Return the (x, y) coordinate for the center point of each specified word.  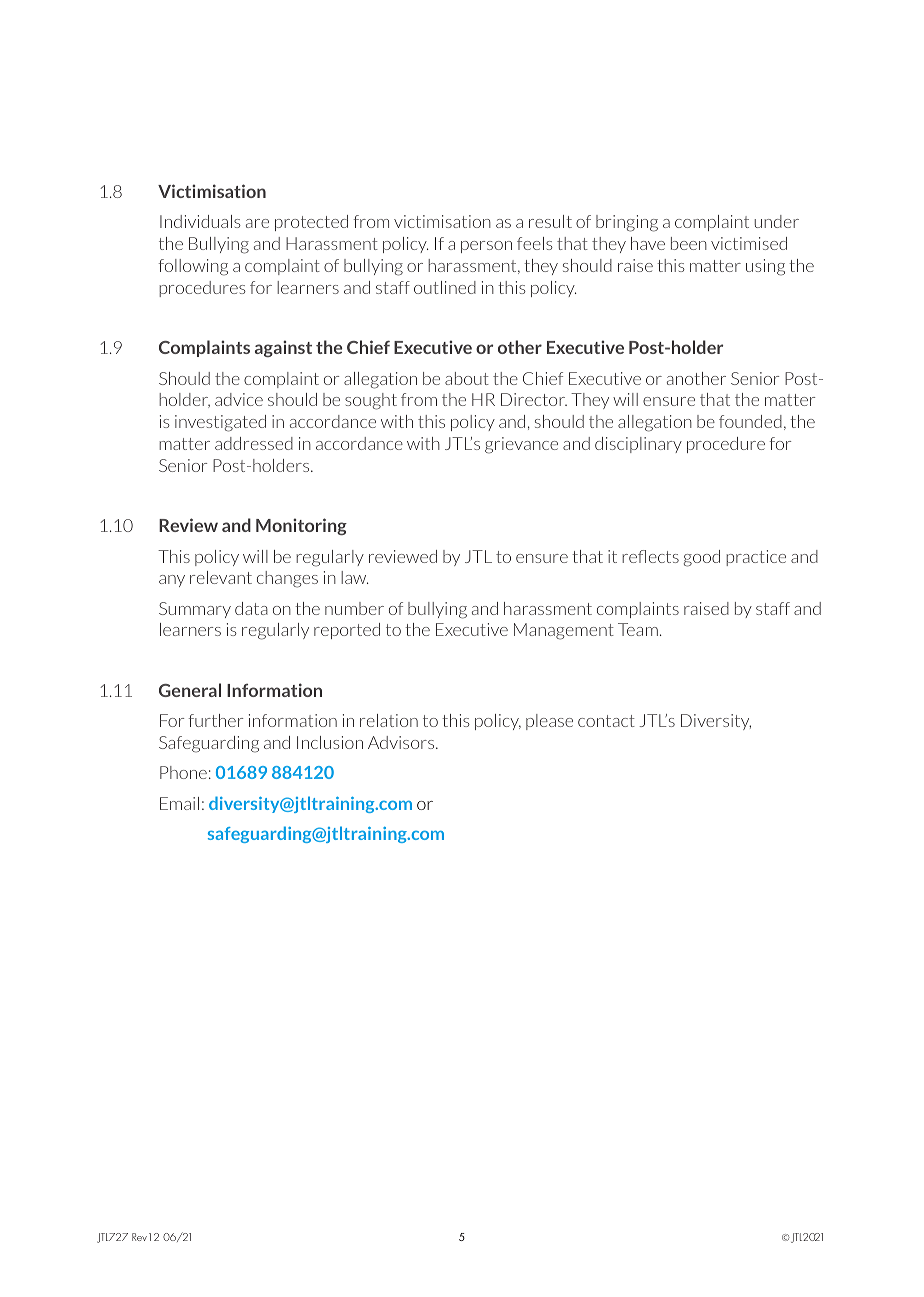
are (257, 223)
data (251, 608)
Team (638, 629)
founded (750, 421)
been (689, 243)
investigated (220, 423)
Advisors (402, 742)
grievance (521, 445)
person (486, 247)
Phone (183, 772)
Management (564, 631)
